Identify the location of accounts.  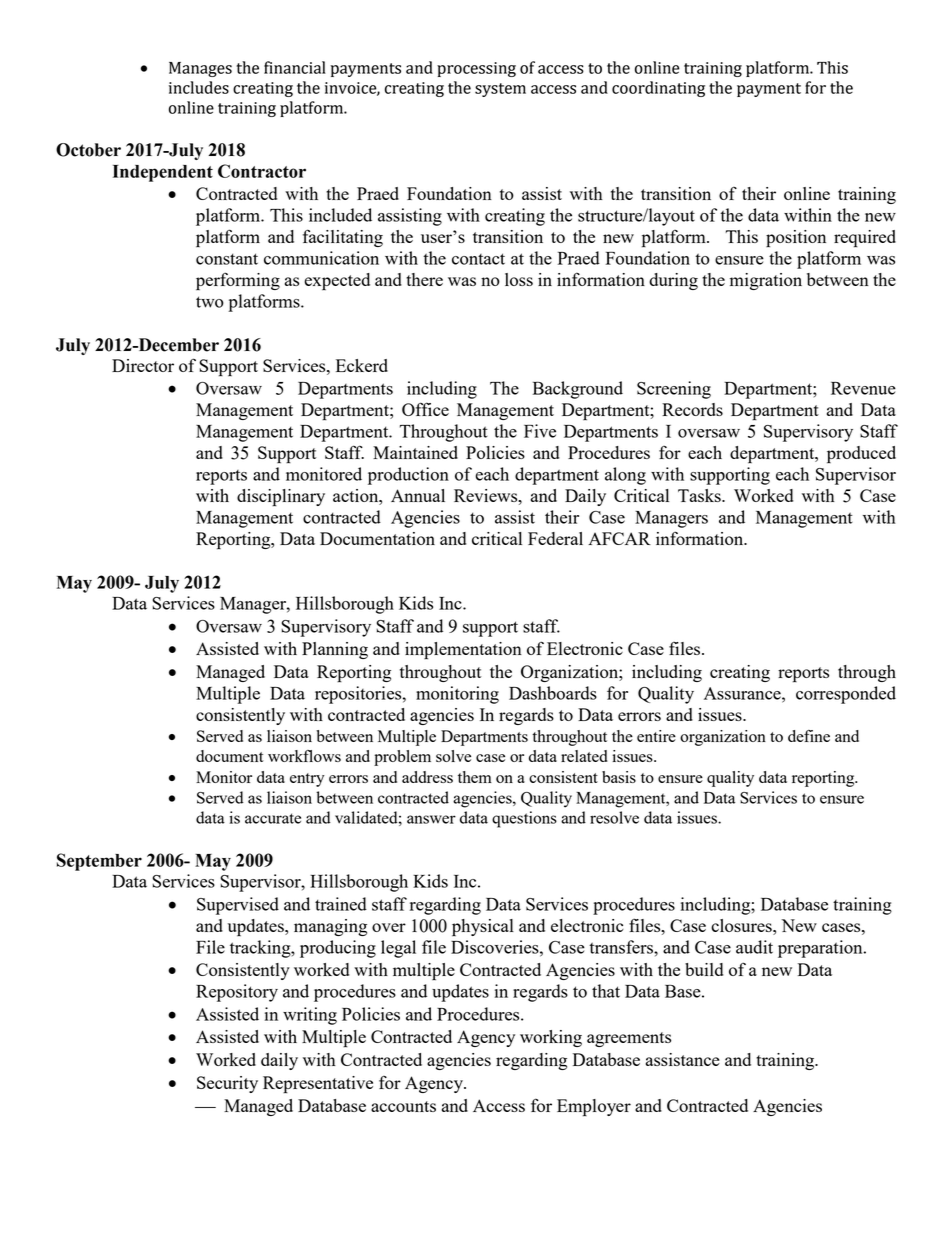
(403, 1106).
